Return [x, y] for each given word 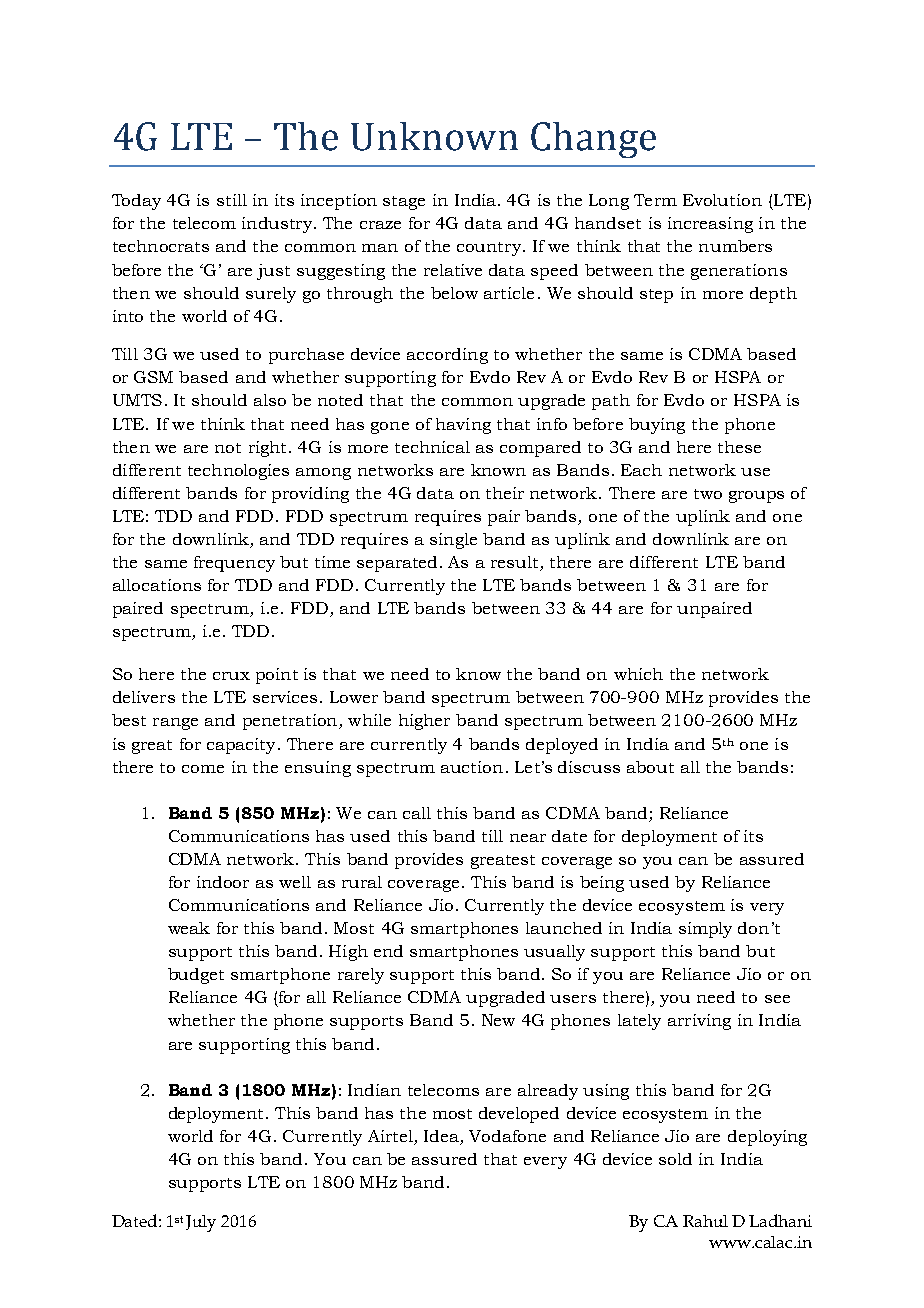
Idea [441, 1136]
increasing [710, 225]
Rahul [705, 1221]
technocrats [161, 246]
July [201, 1223]
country [490, 249]
